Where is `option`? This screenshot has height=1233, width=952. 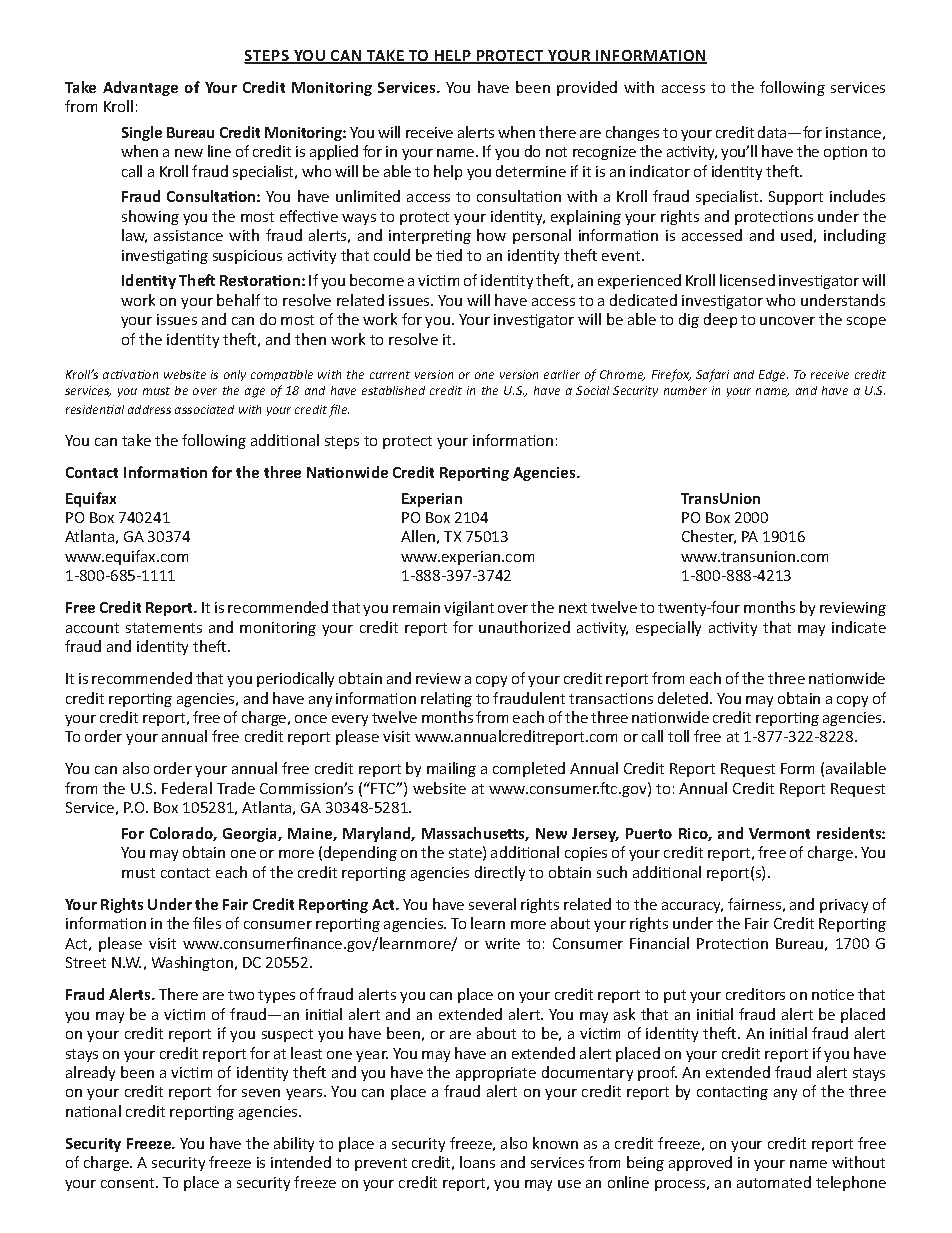
option is located at coordinates (845, 153).
